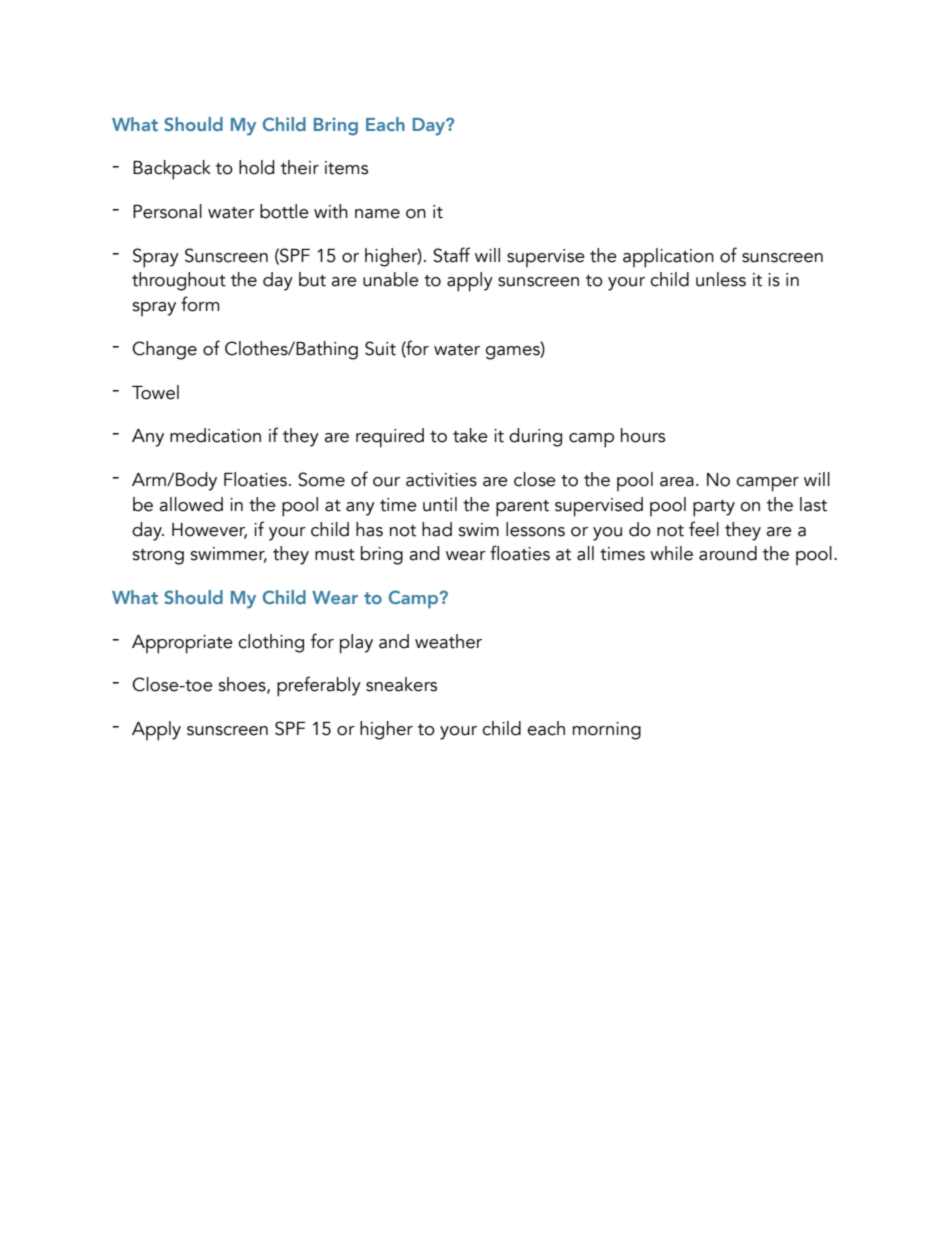 This screenshot has width=952, height=1233. I want to click on strong, so click(158, 557).
